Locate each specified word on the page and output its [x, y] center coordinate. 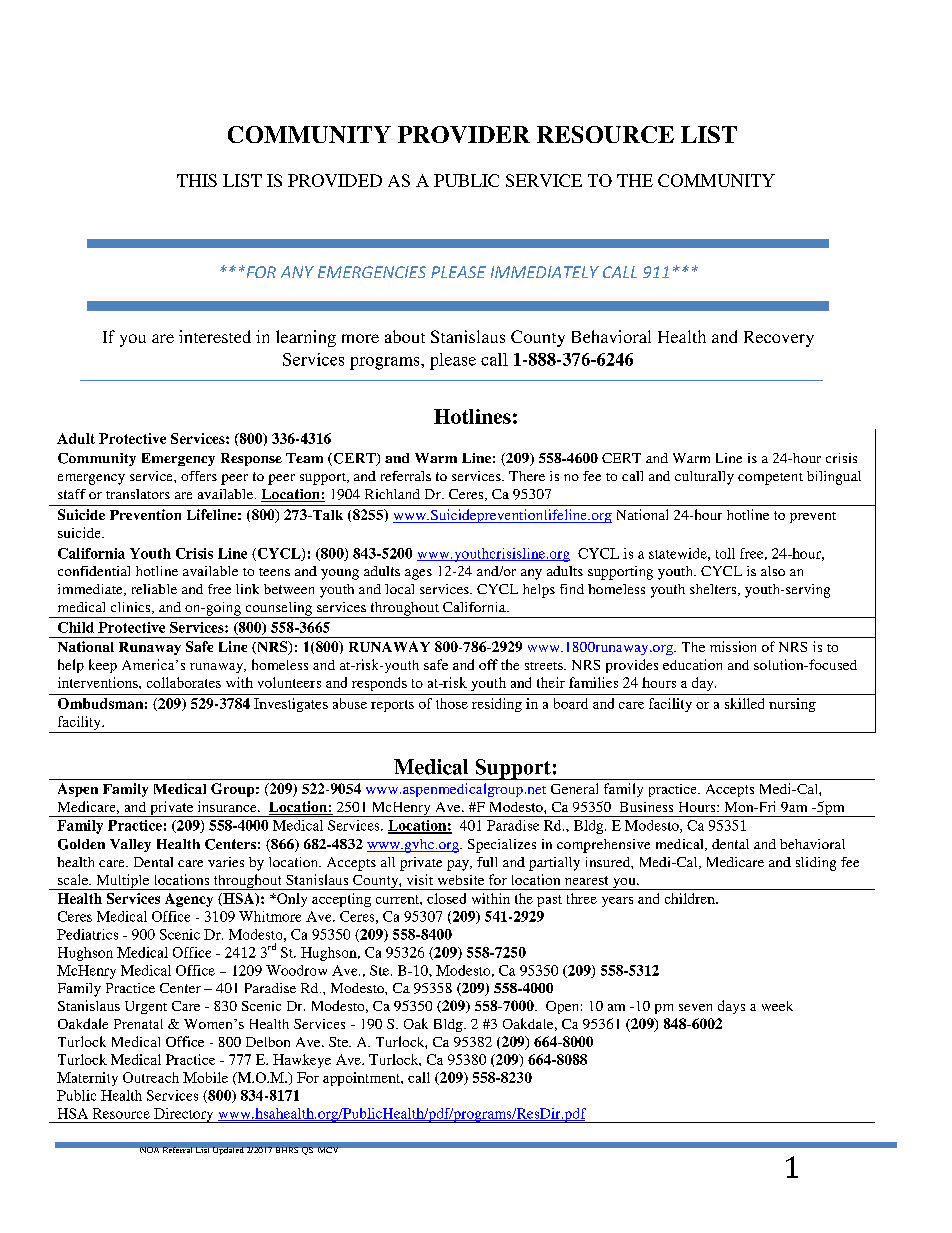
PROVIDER [464, 134]
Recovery [779, 339]
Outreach [151, 1077]
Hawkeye [302, 1061]
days [731, 1007]
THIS [197, 180]
